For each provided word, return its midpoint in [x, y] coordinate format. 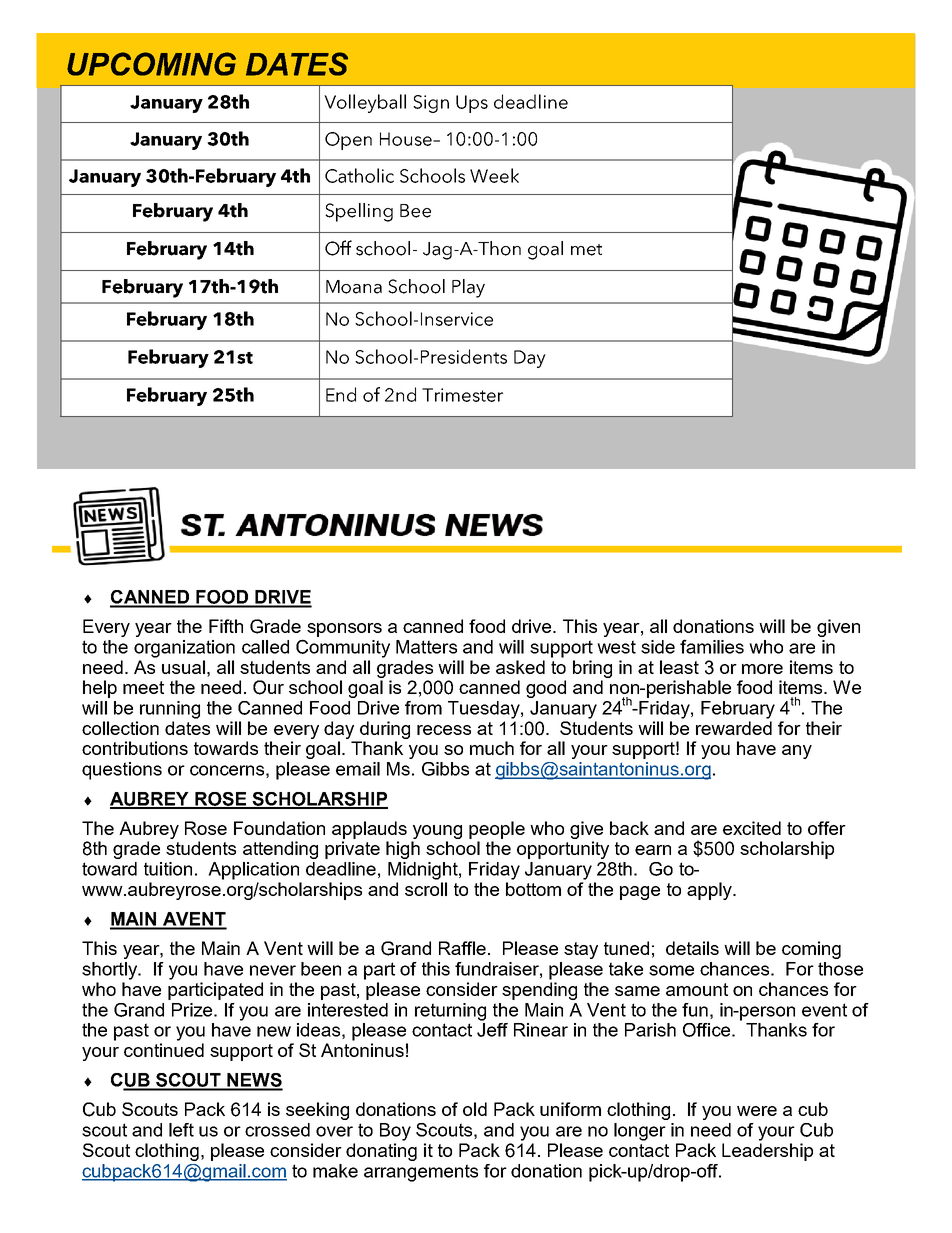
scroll [426, 889]
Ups [472, 104]
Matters [426, 647]
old [475, 1109]
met [586, 250]
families [712, 646]
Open [348, 141]
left [181, 1130]
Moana [354, 287]
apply [710, 891]
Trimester [462, 395]
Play [468, 288]
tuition [168, 869]
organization [184, 649]
